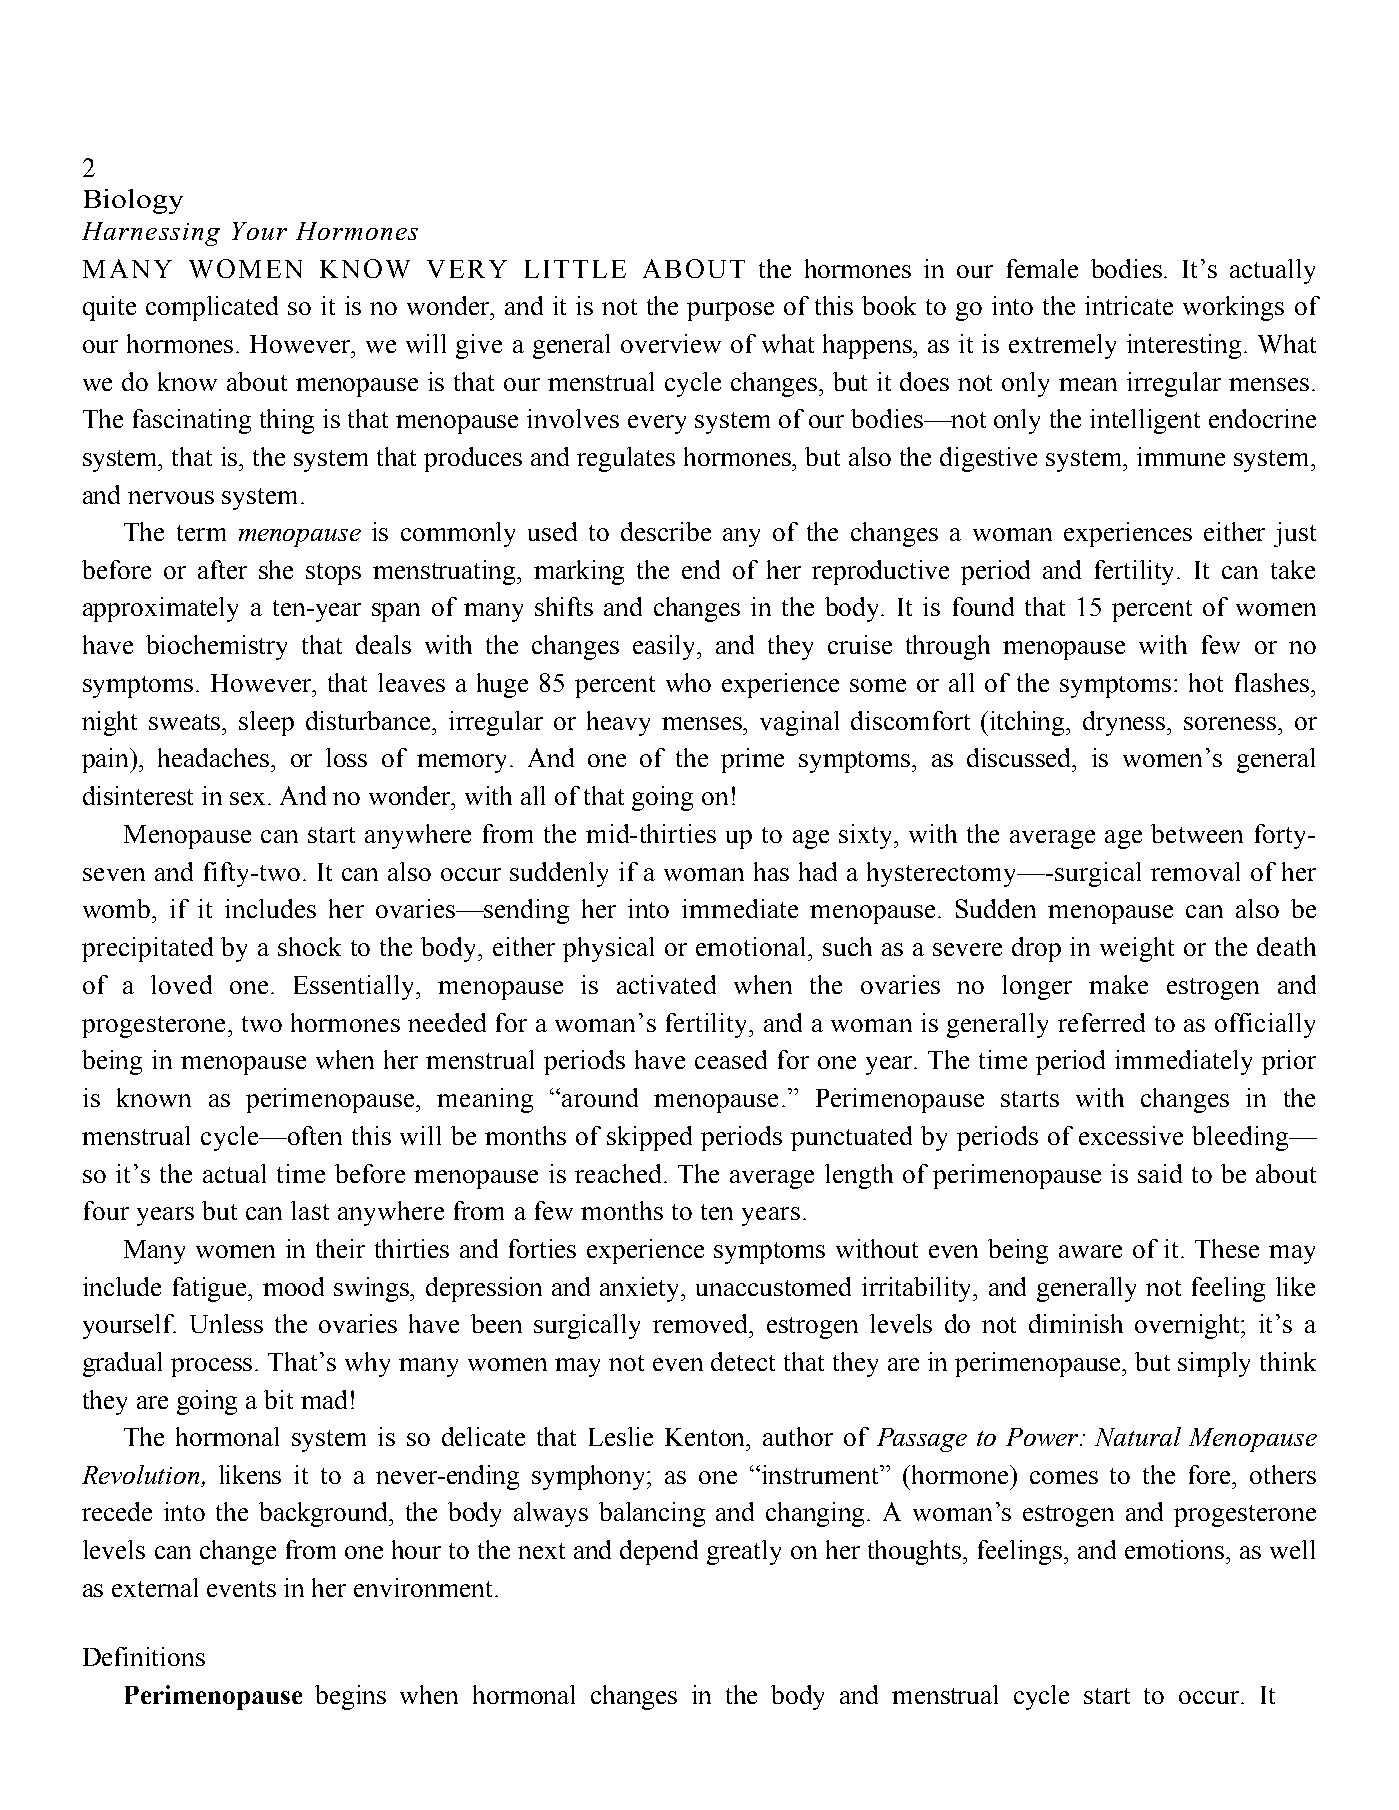 The width and height of the screenshot is (1399, 1810). What do you see at coordinates (1129, 305) in the screenshot?
I see `intricate` at bounding box center [1129, 305].
